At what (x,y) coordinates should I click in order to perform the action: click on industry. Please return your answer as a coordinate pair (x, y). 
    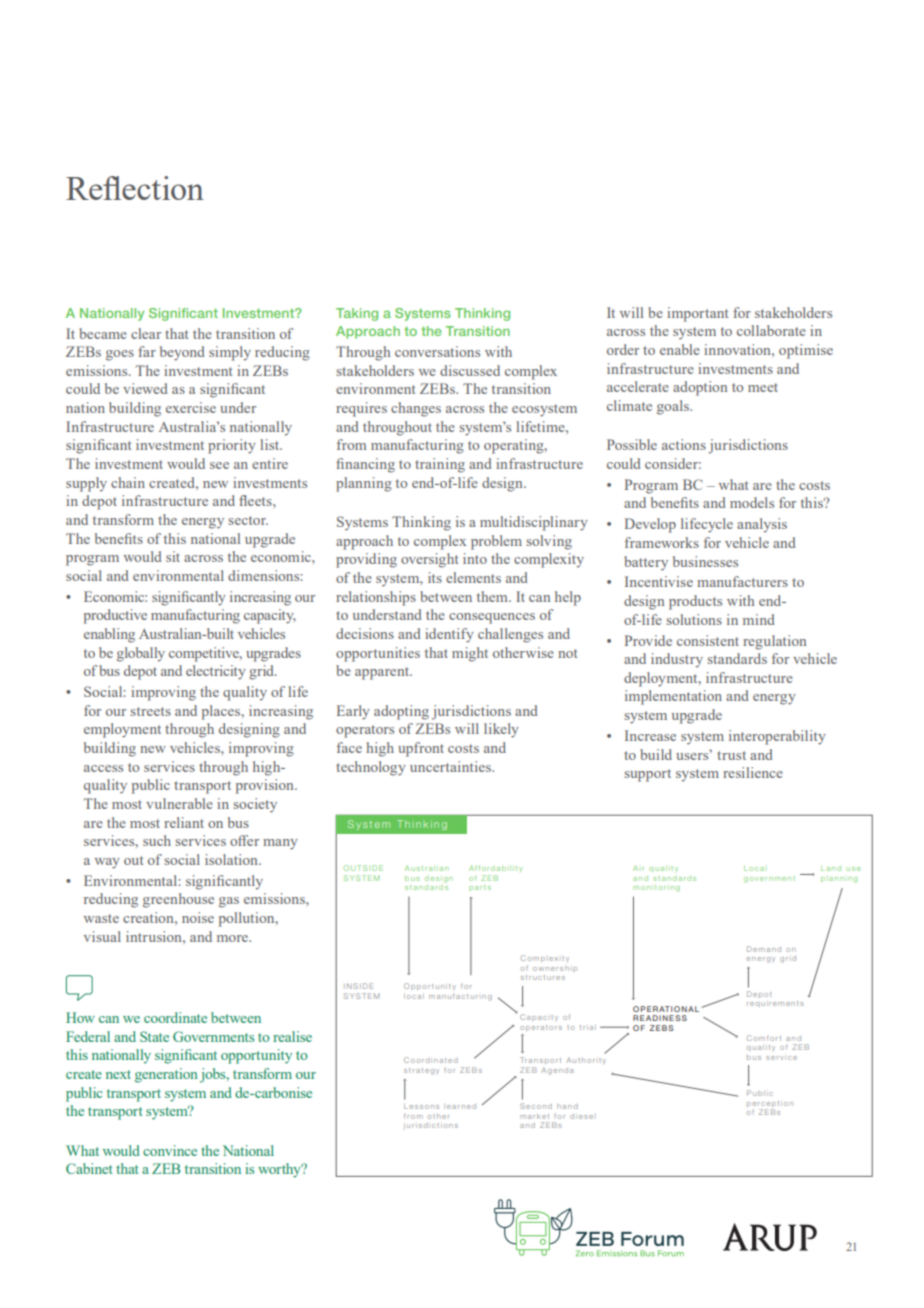
    Looking at the image, I should click on (677, 660).
